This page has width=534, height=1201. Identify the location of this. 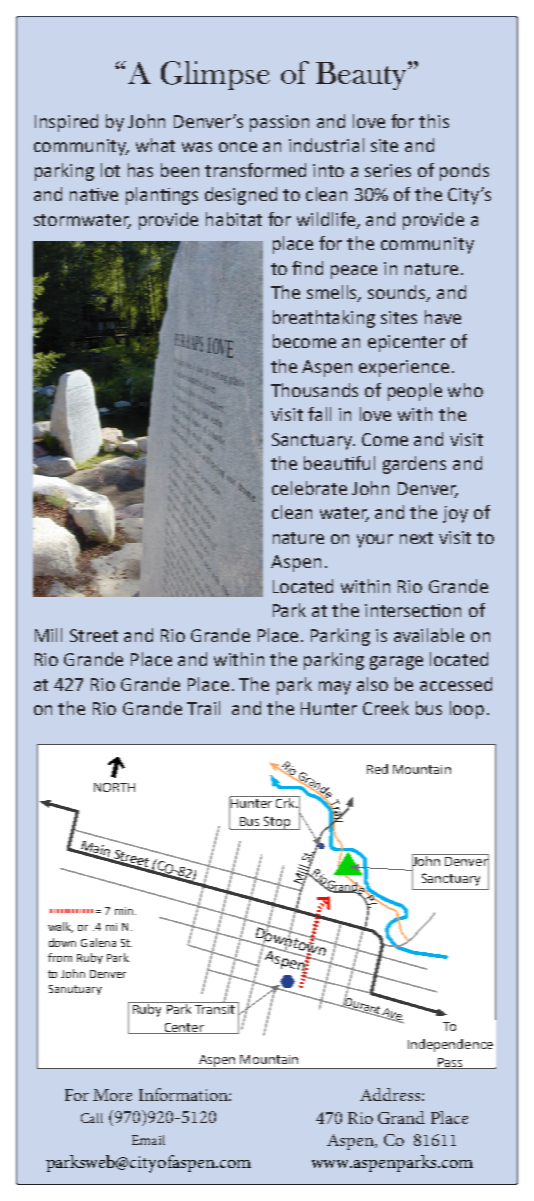
(434, 121).
